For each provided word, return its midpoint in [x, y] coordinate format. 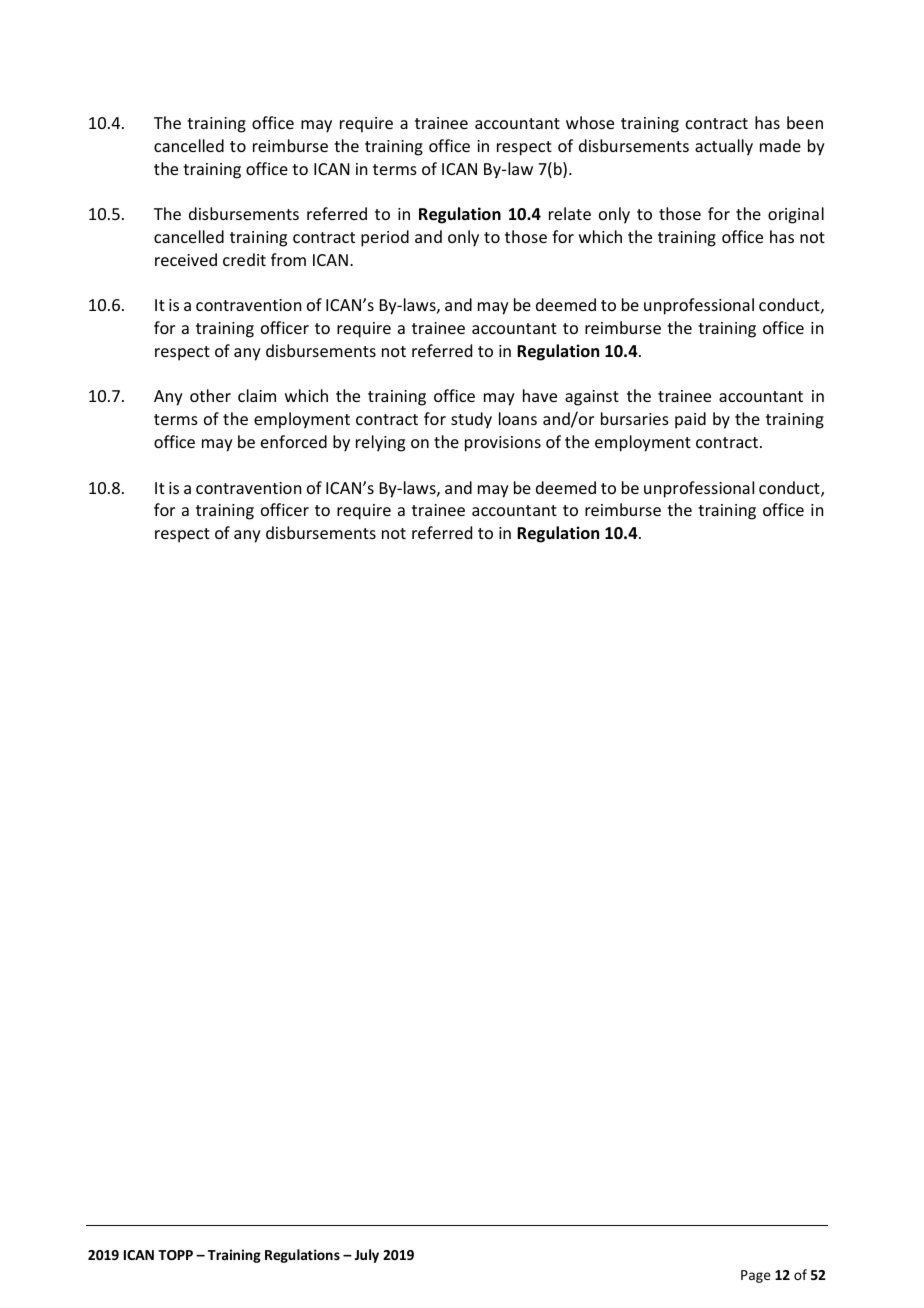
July [367, 1256]
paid [690, 420]
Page [756, 1276]
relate [570, 213]
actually [724, 147]
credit [244, 259]
